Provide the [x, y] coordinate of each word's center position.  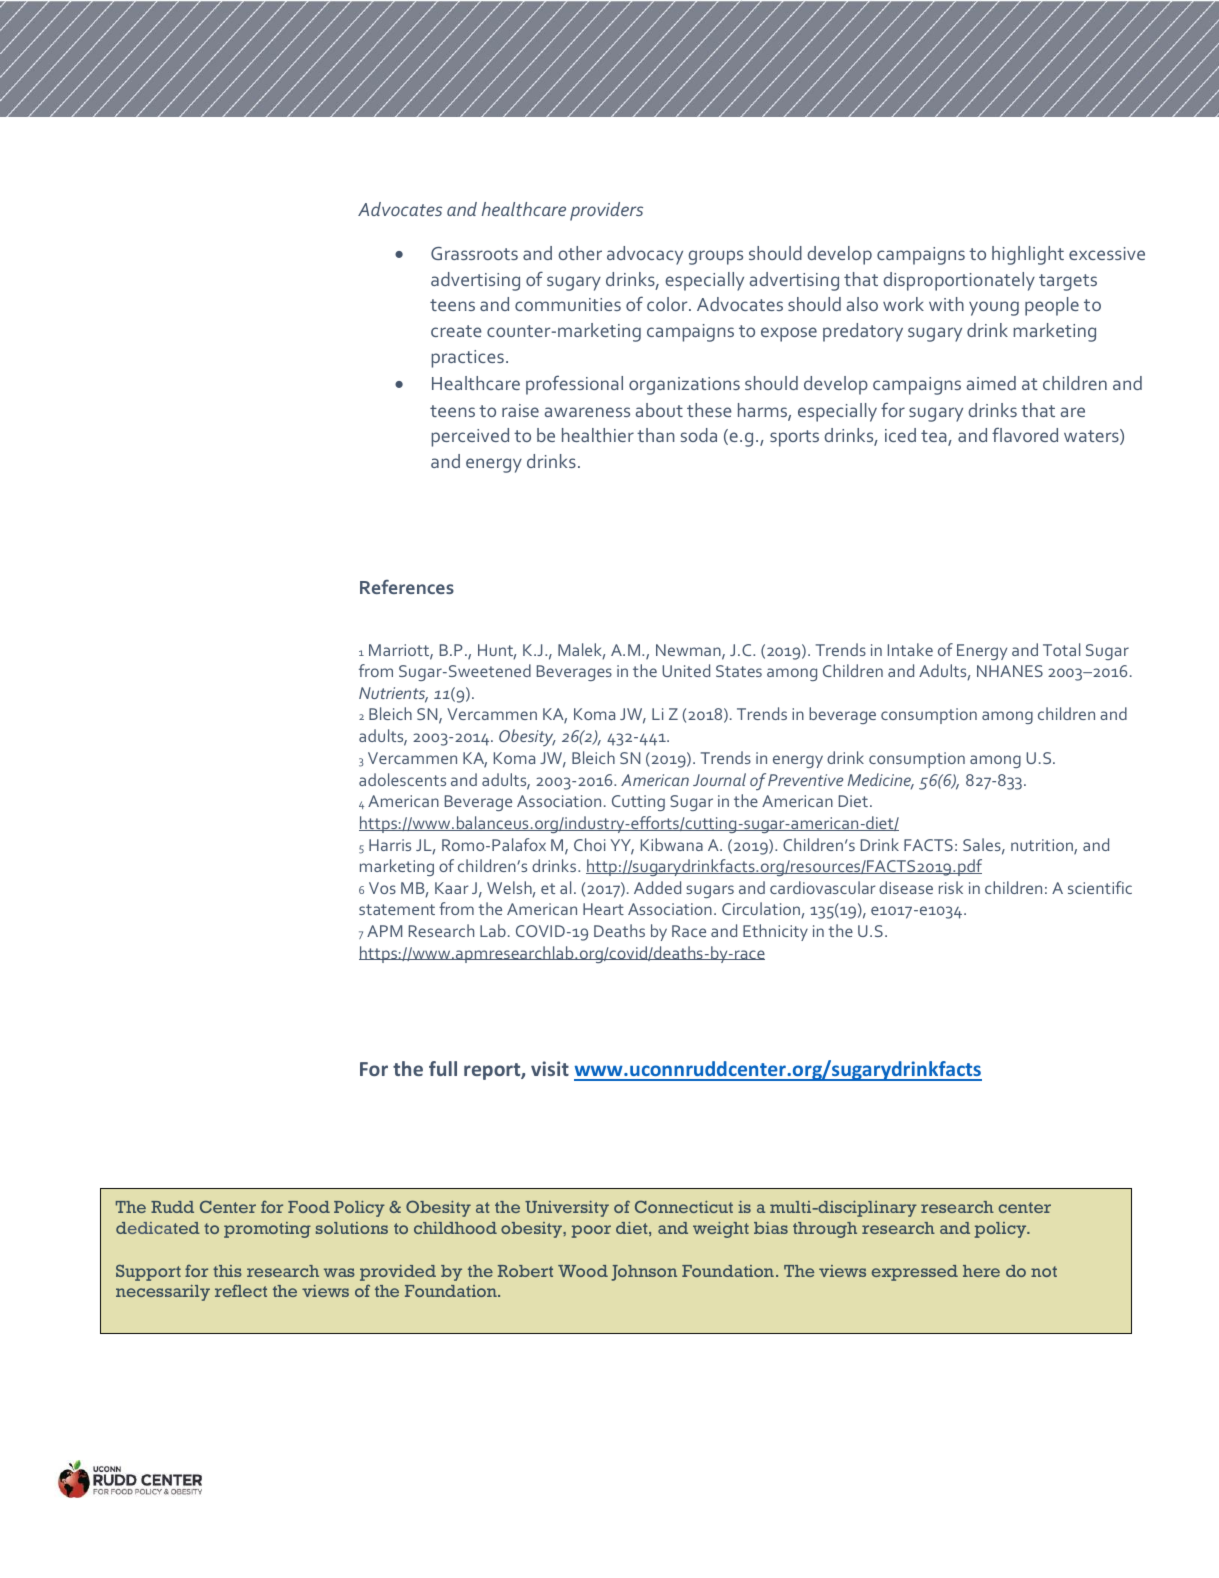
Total [1061, 649]
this [227, 1271]
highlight [1028, 255]
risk [951, 887]
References [407, 587]
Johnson [644, 1273]
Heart [603, 909]
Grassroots [474, 253]
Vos [382, 888]
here [981, 1271]
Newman [689, 651]
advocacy [645, 255]
